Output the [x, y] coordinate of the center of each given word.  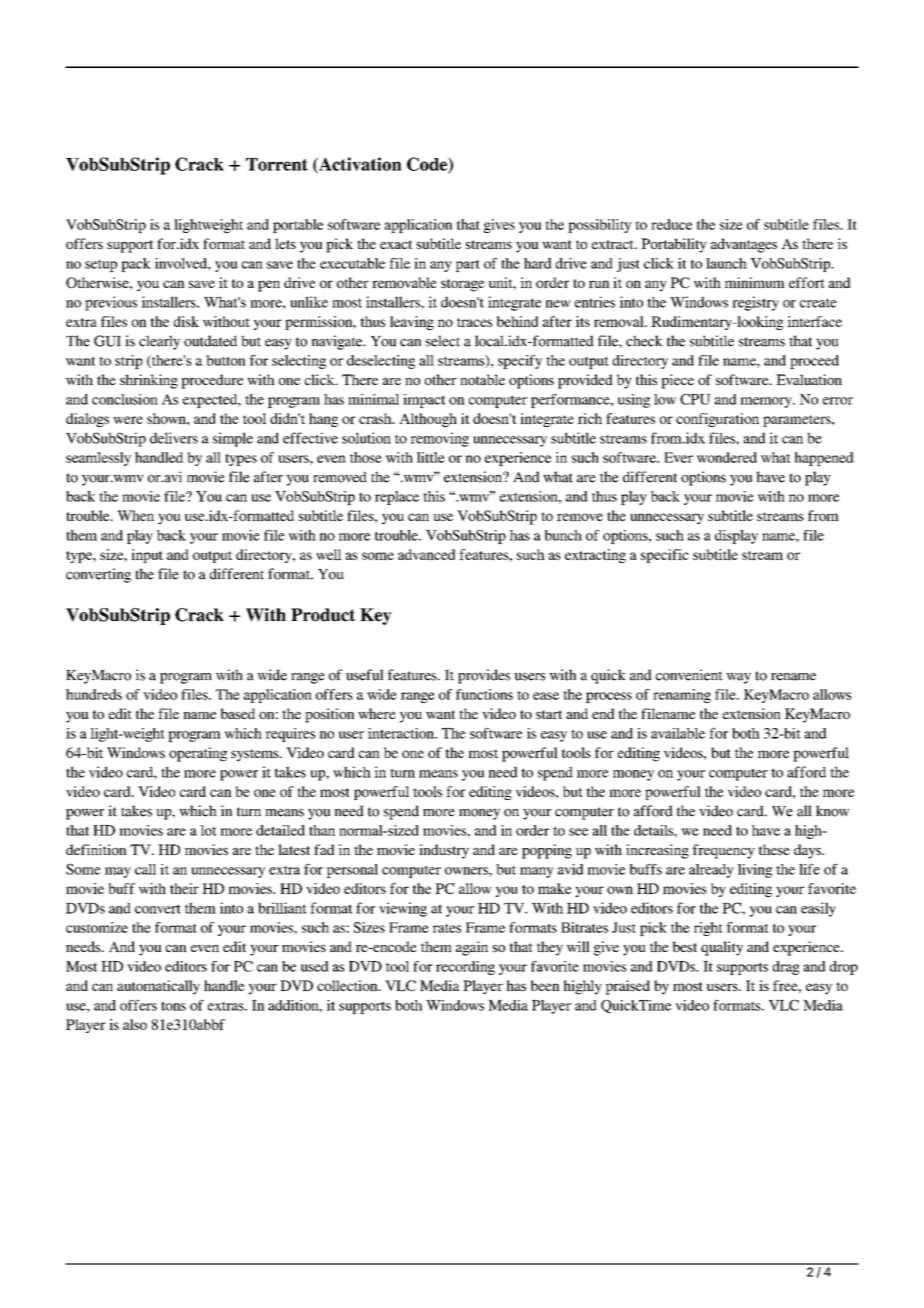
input [147, 556]
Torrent [277, 164]
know [833, 811]
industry [444, 851]
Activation [359, 165]
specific [665, 556]
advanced [426, 554]
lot [208, 830]
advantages [744, 245]
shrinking [149, 381]
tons [173, 1006]
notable [482, 379]
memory [767, 402]
